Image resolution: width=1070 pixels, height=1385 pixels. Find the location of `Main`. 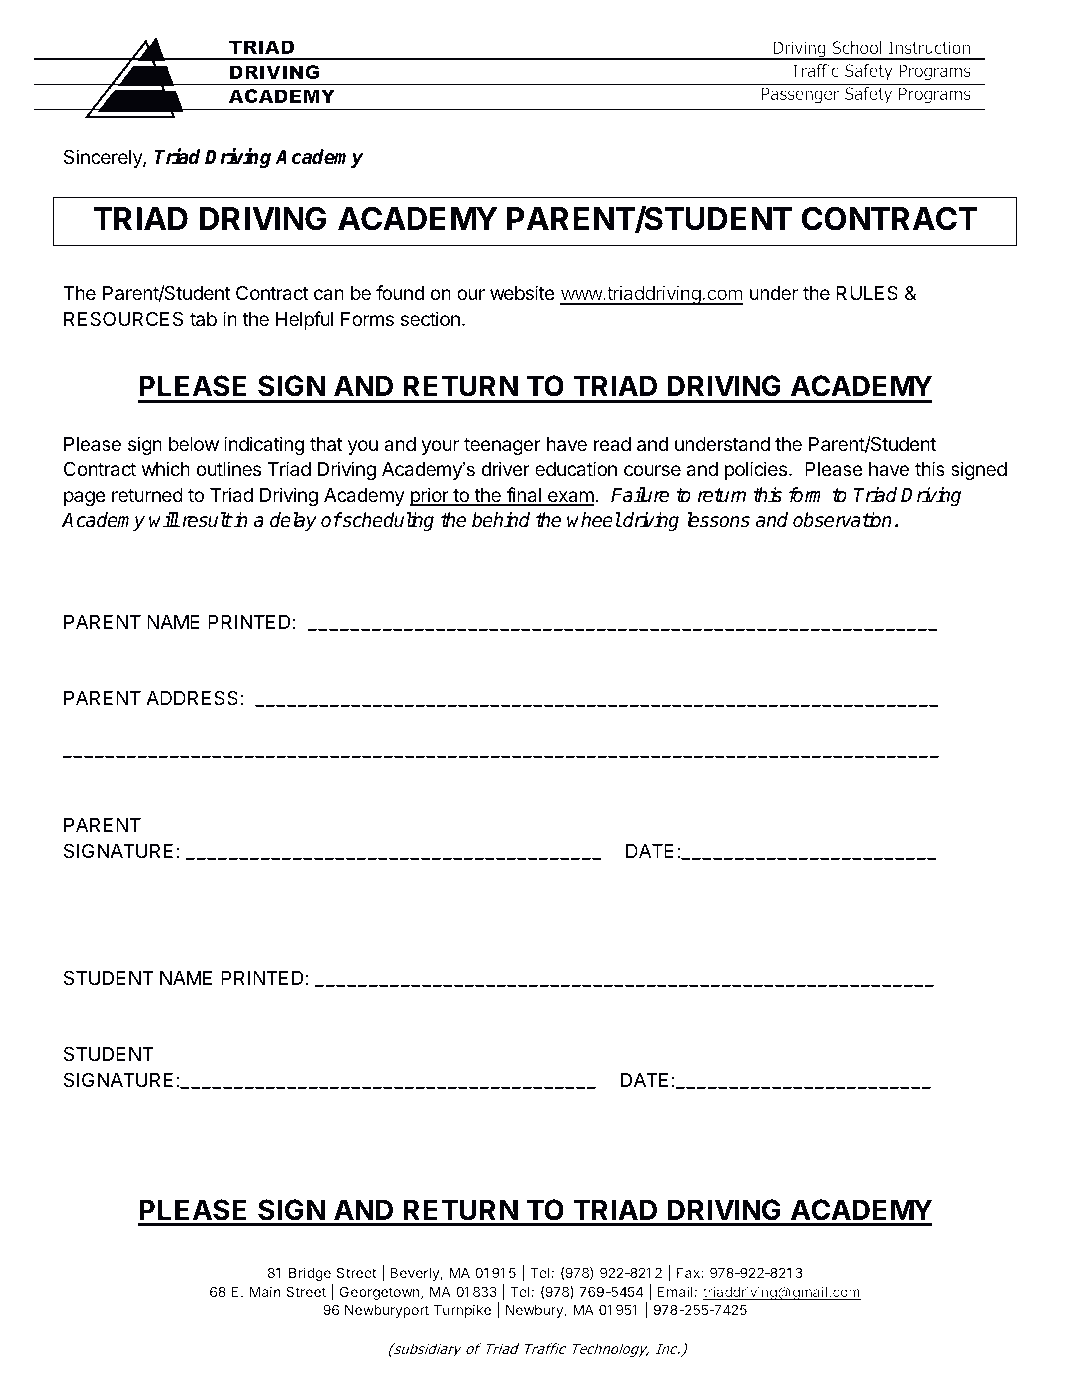

Main is located at coordinates (265, 1291).
